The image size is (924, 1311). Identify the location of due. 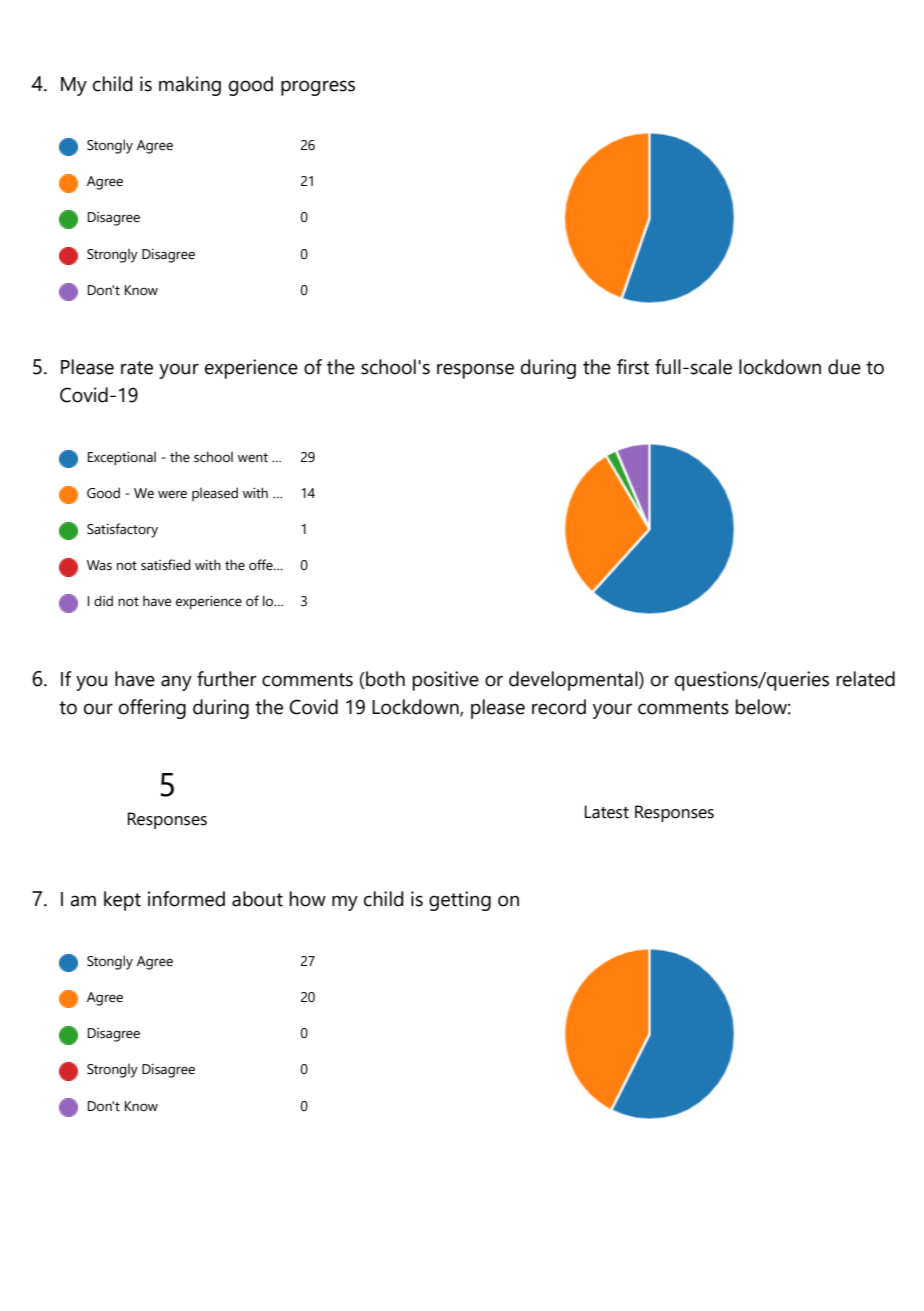
(844, 367).
